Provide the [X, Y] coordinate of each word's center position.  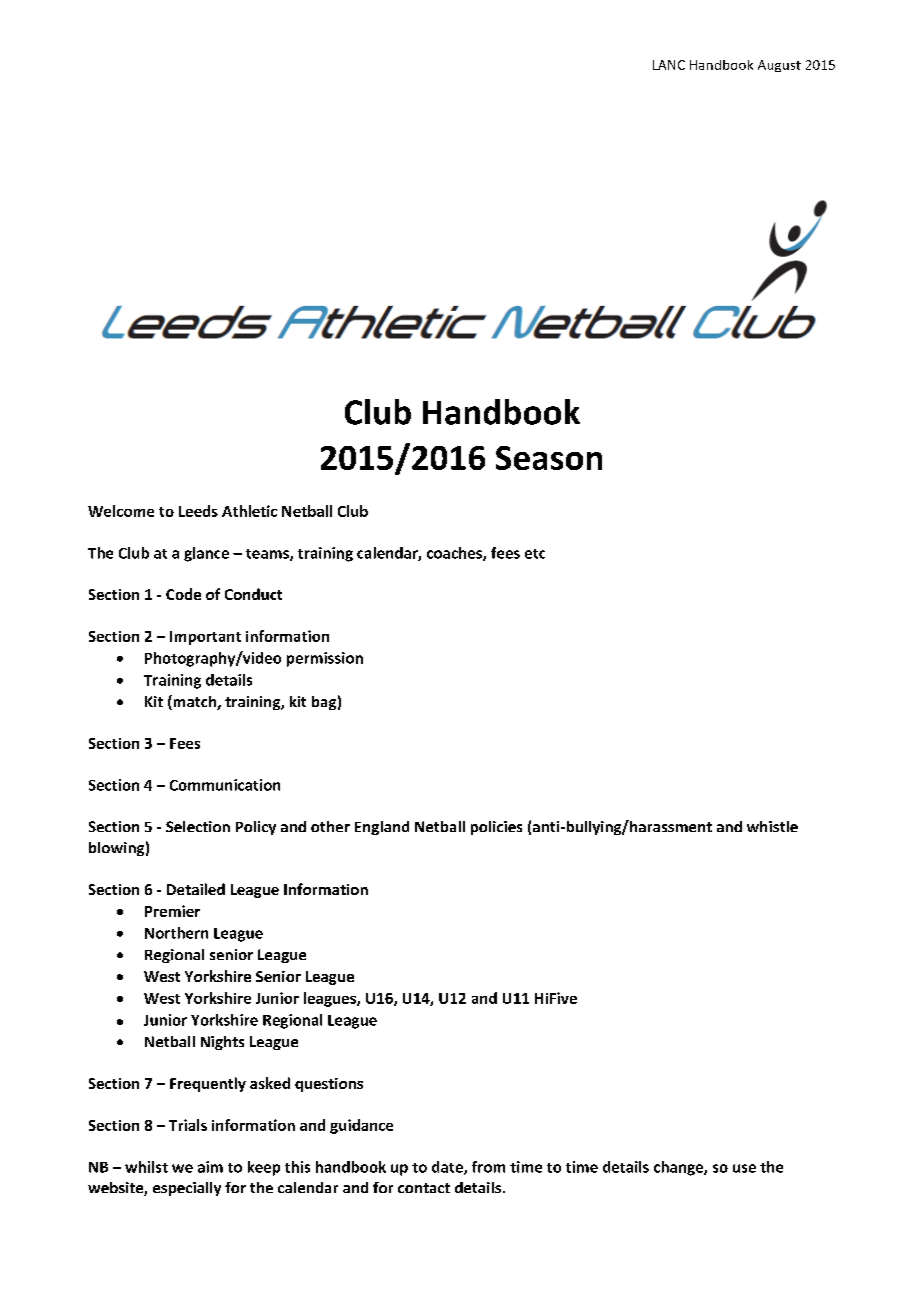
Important [205, 638]
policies [496, 828]
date [448, 1168]
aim [210, 1167]
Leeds [198, 511]
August [779, 66]
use [744, 1168]
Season [549, 458]
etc [535, 554]
